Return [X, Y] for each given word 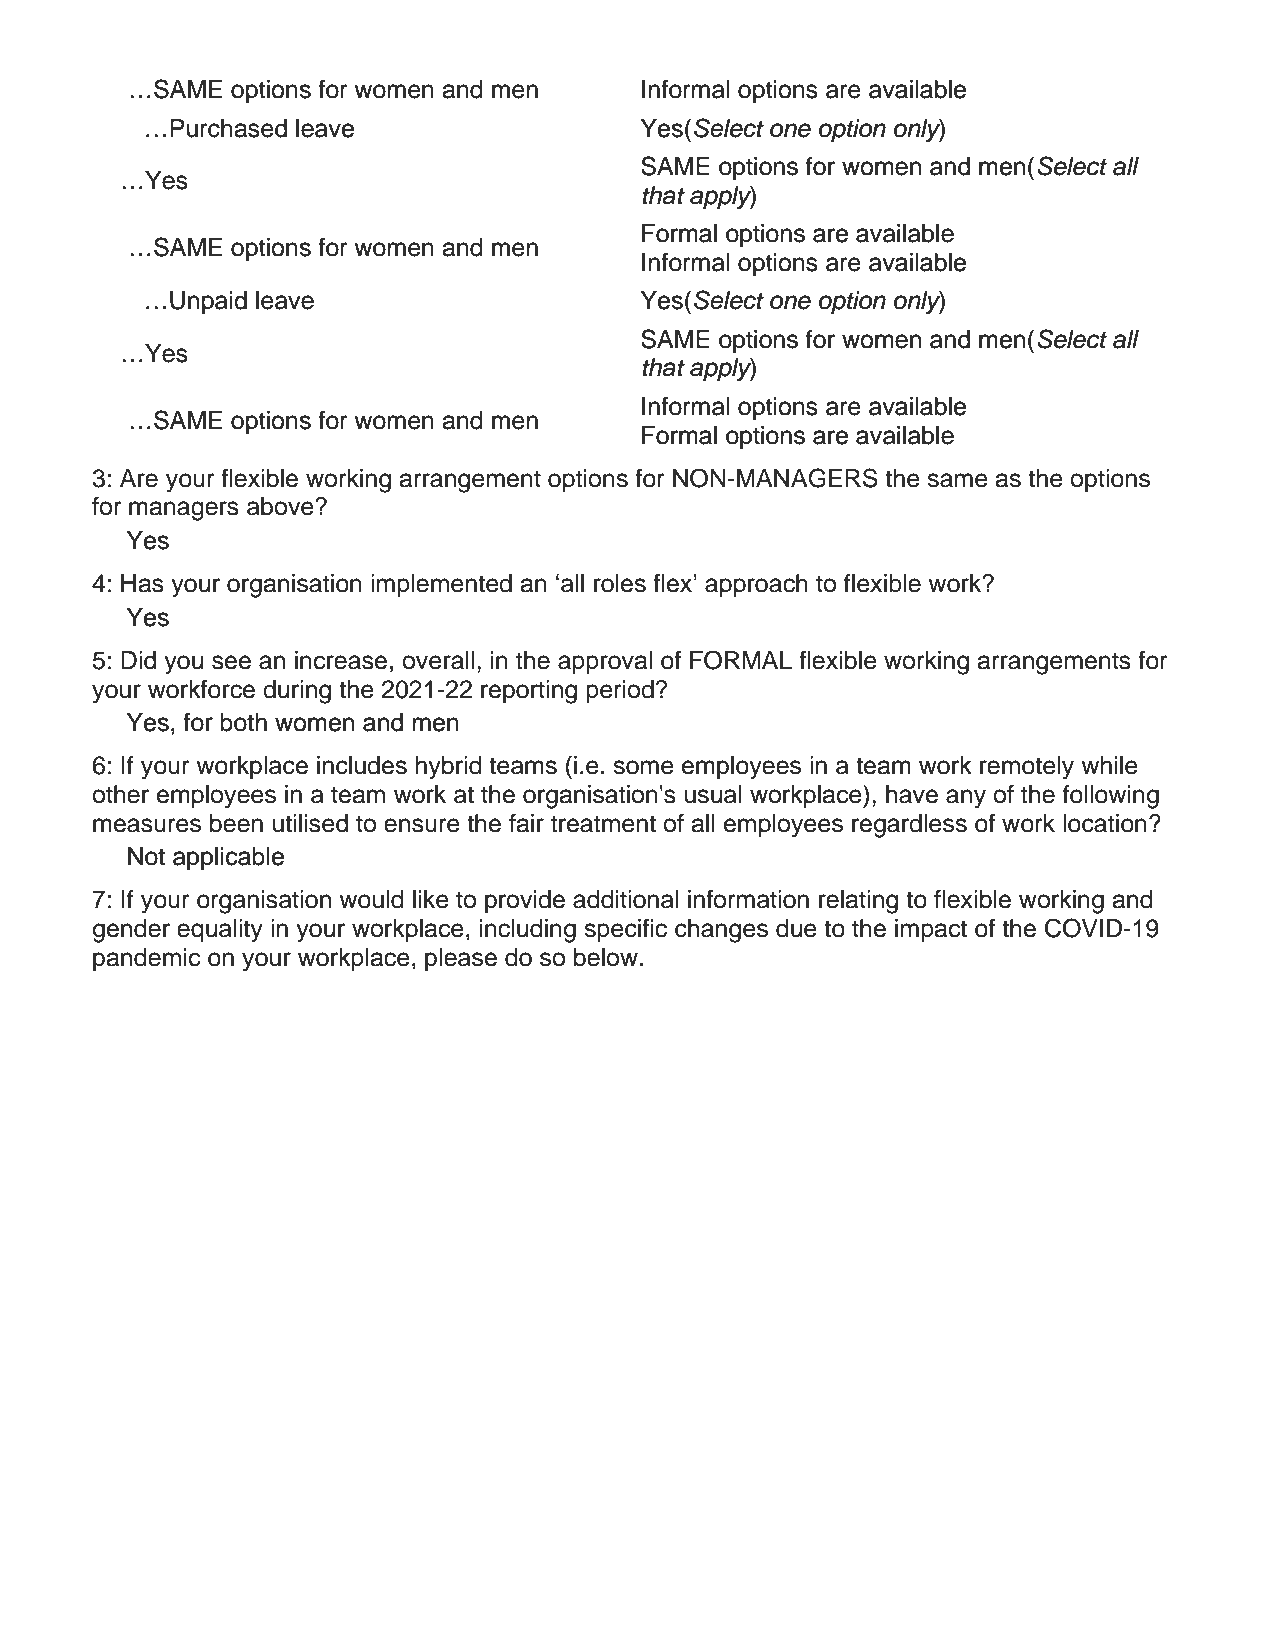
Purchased [228, 128]
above [281, 506]
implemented [441, 585]
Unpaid [208, 303]
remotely [1027, 768]
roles [620, 583]
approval [605, 662]
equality [220, 931]
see [231, 662]
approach [756, 585]
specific [625, 930]
